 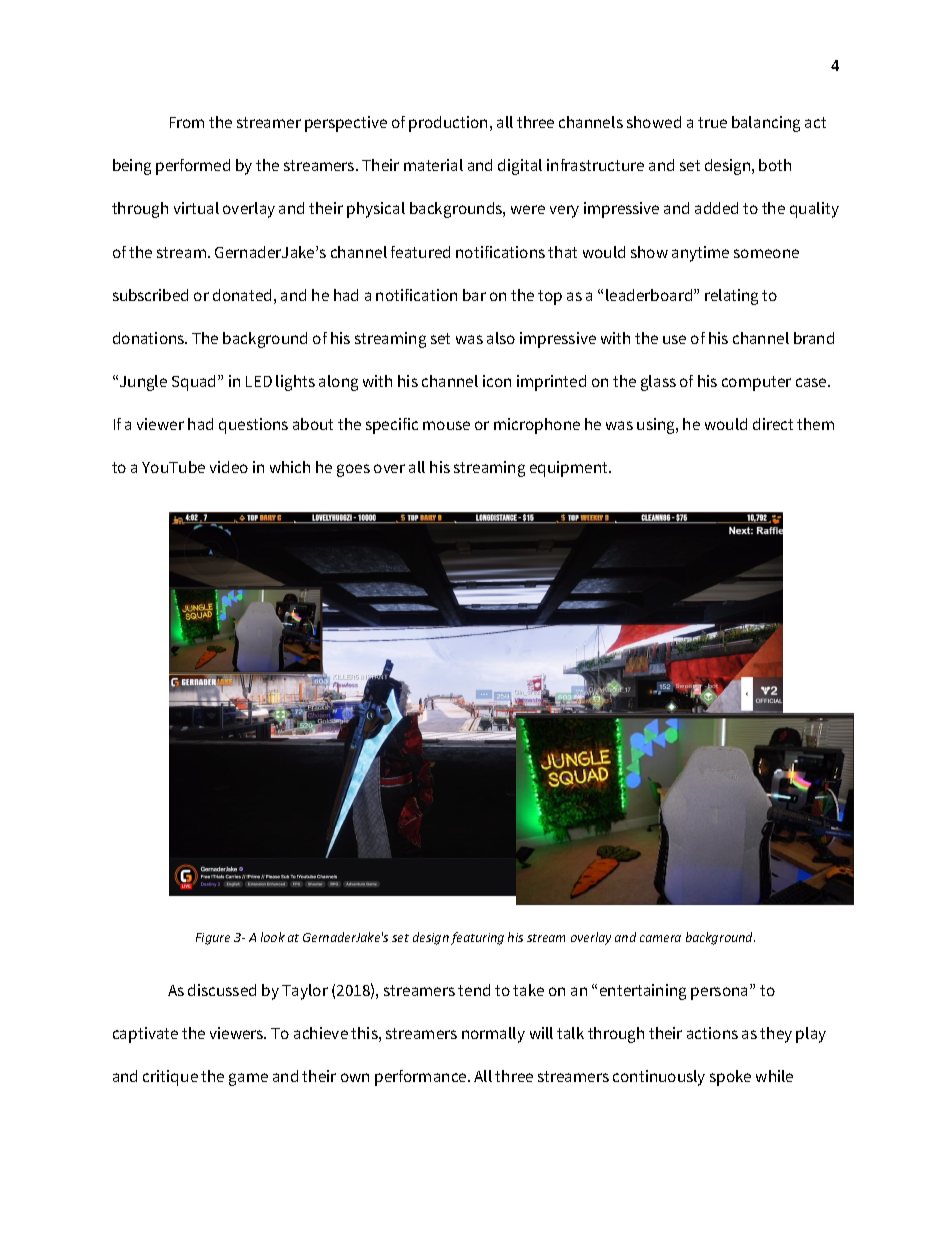 I want to click on equipment, so click(x=570, y=469).
